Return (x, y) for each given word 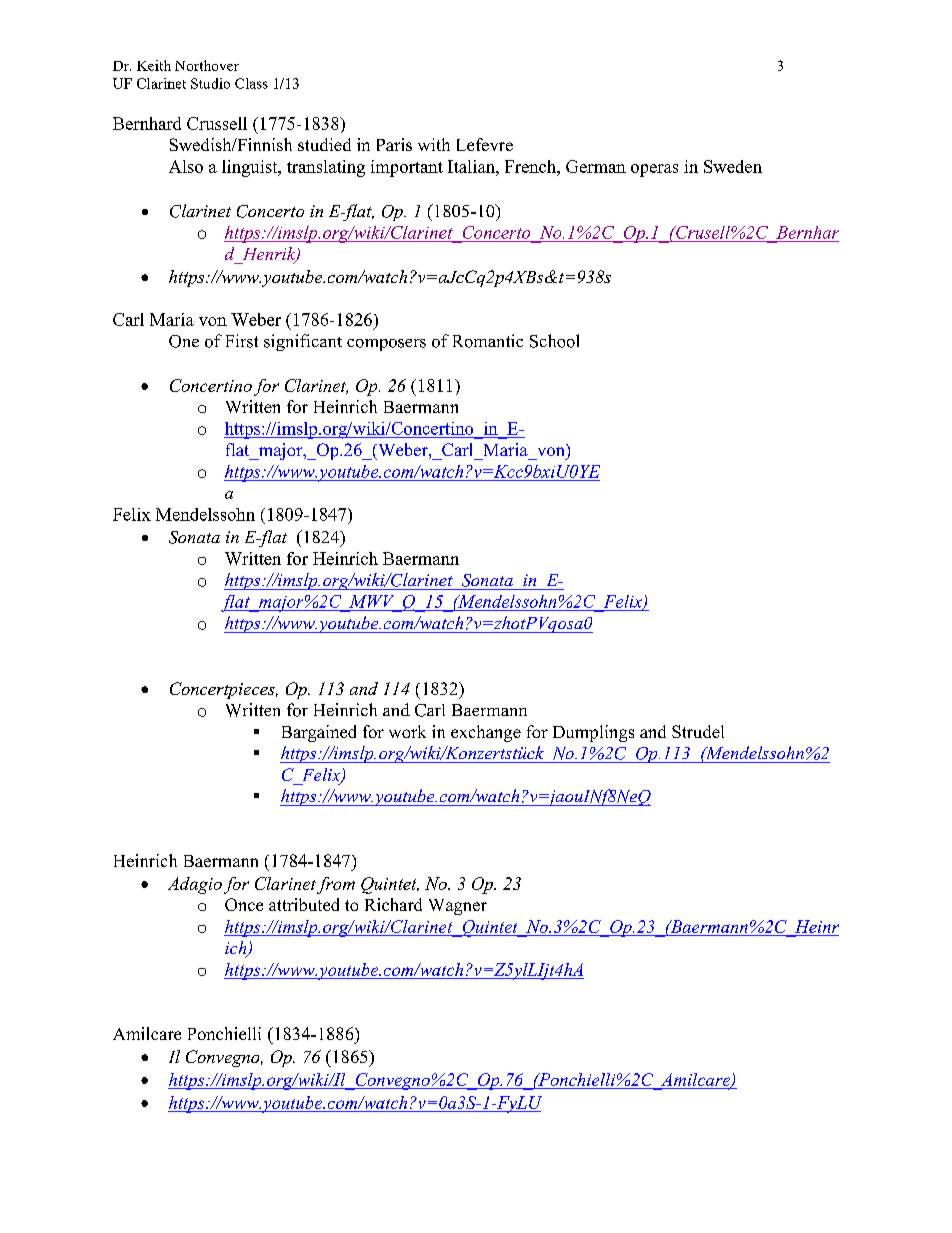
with (434, 144)
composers (386, 345)
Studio (210, 83)
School (554, 341)
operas (654, 170)
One (184, 341)
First (242, 341)
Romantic (488, 341)
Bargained (319, 733)
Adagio (195, 885)
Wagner (458, 907)
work (407, 731)
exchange (486, 733)
